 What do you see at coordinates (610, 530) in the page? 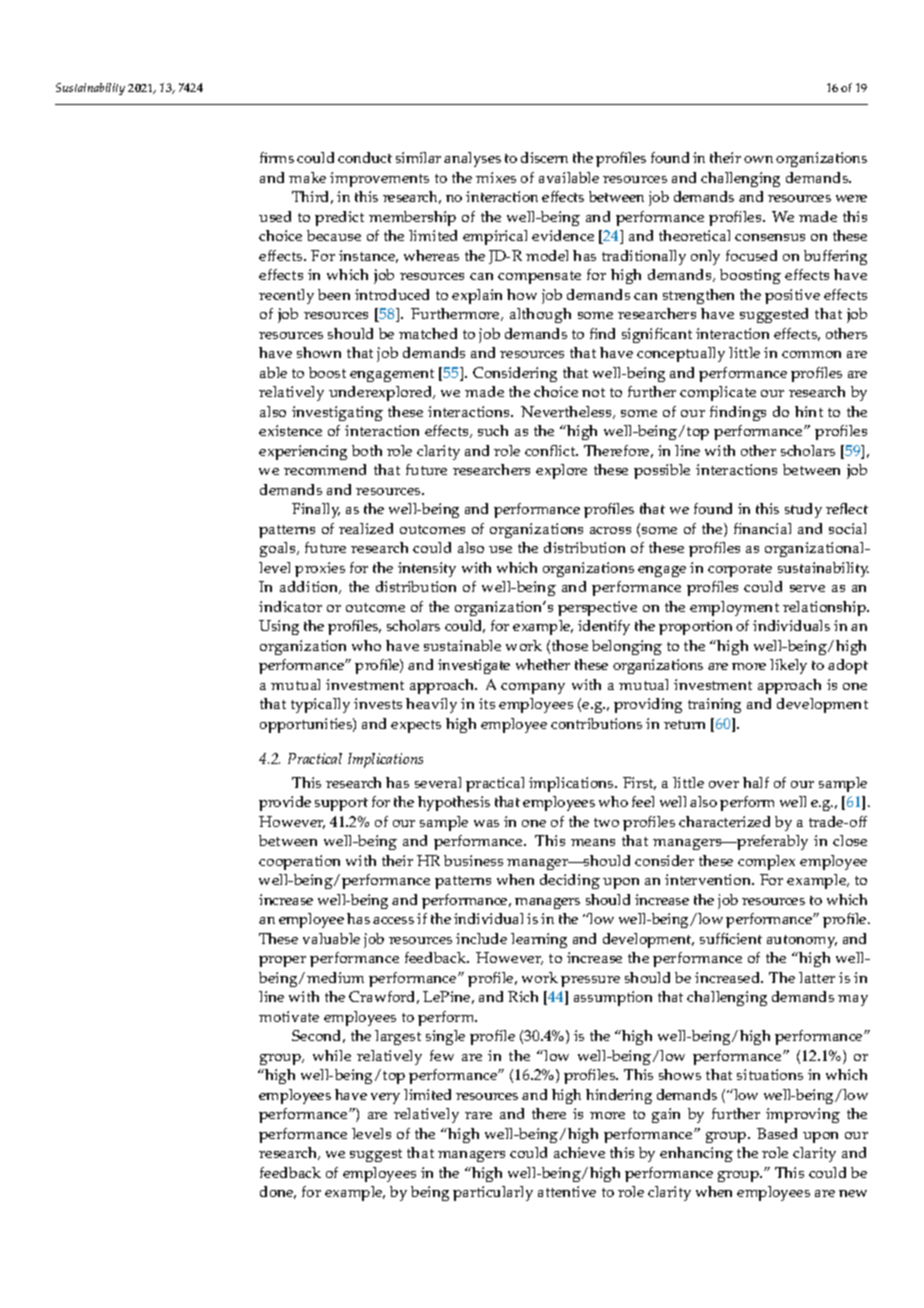
I see `across` at bounding box center [610, 530].
